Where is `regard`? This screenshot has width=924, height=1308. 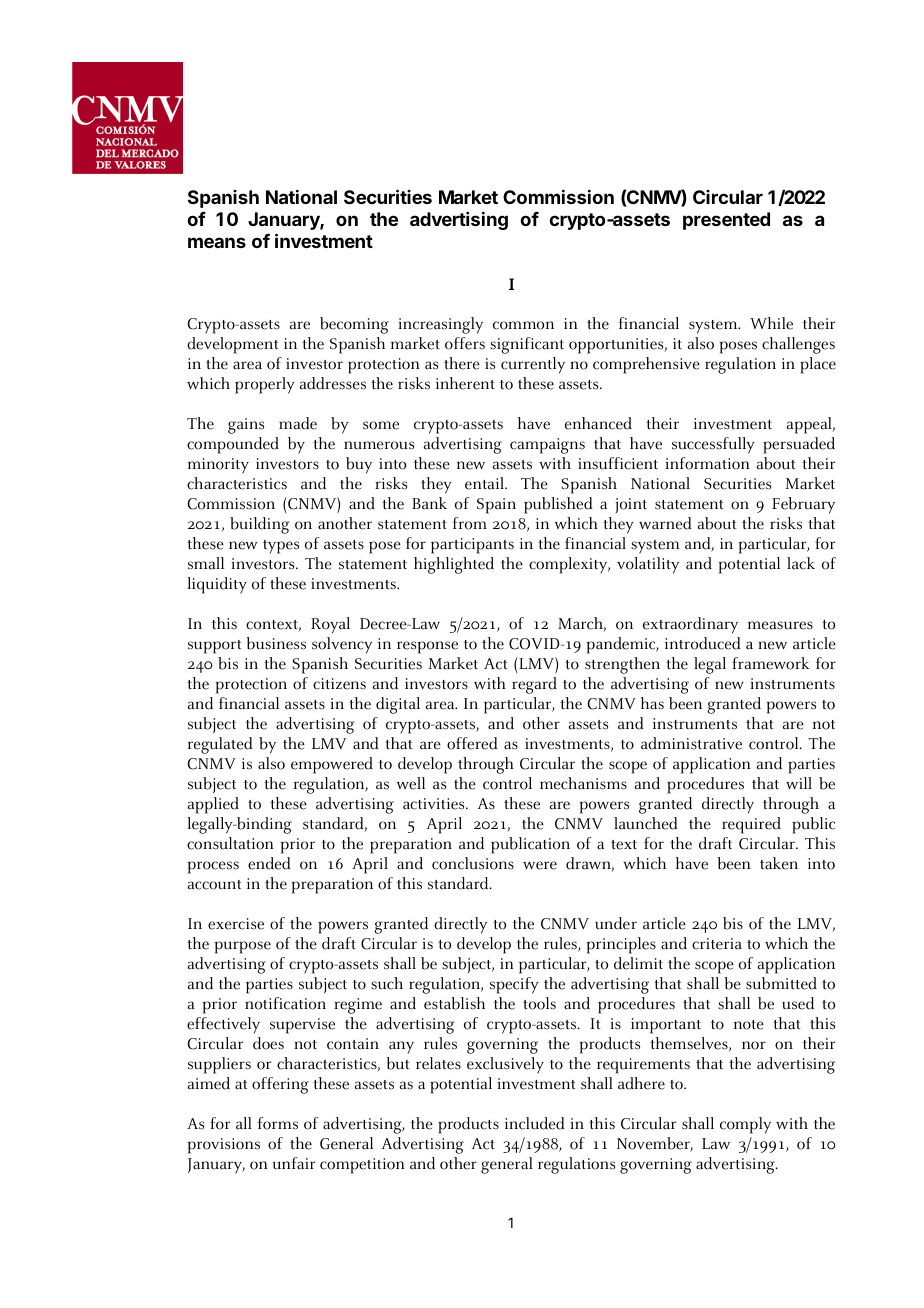 regard is located at coordinates (534, 685).
